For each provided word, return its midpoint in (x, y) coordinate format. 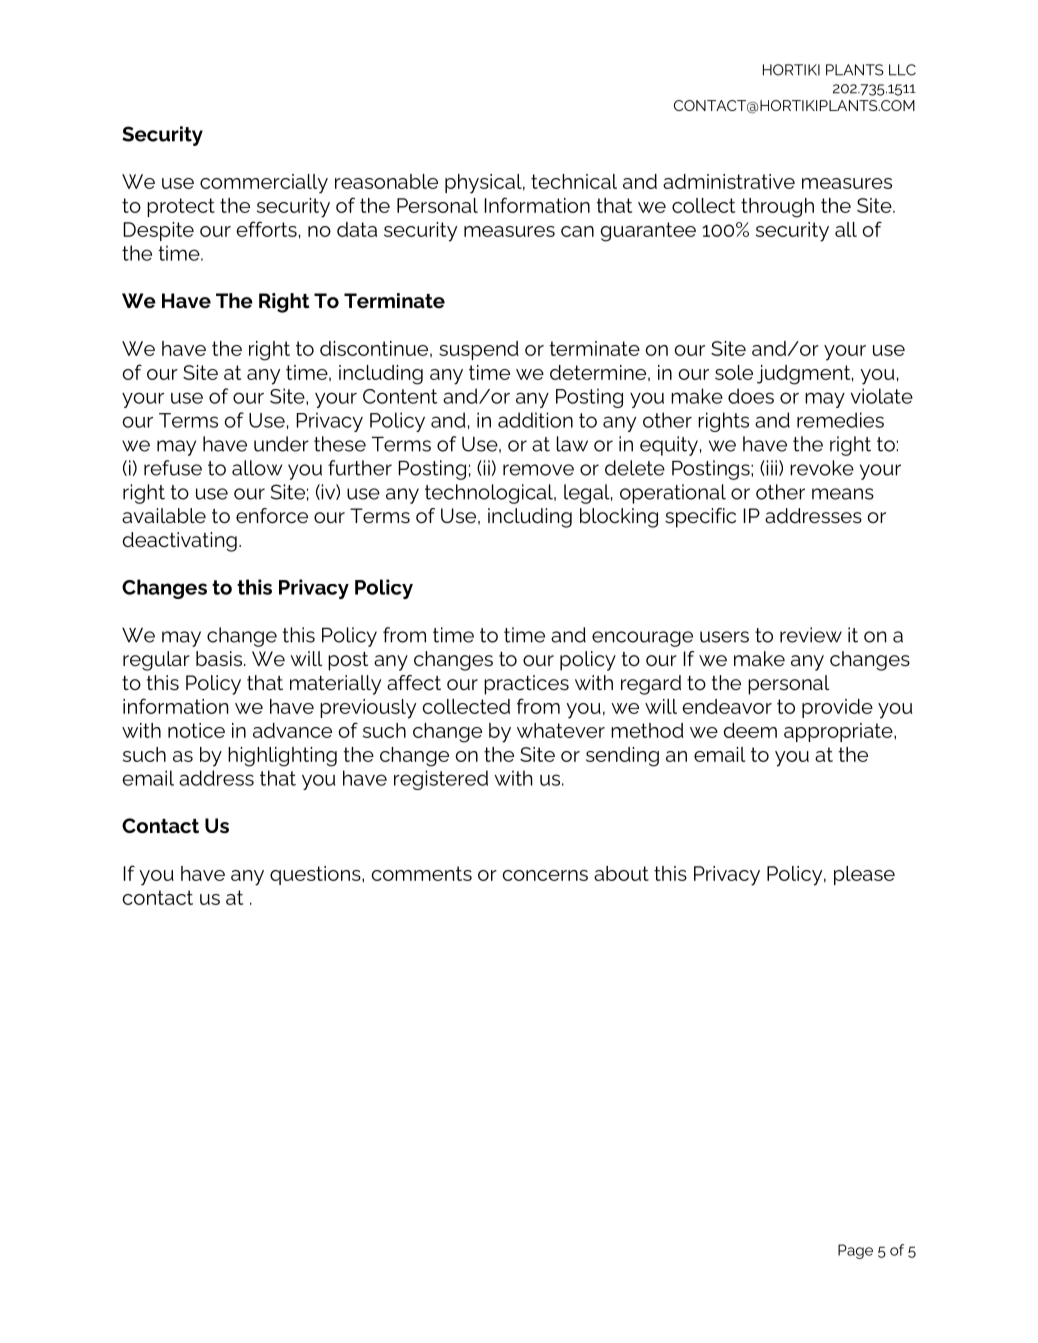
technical (574, 181)
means (843, 494)
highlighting (282, 757)
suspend (479, 350)
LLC (902, 70)
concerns (545, 875)
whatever (561, 730)
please (864, 875)
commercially (264, 184)
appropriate (839, 732)
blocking (619, 518)
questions (316, 875)
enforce (272, 516)
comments (421, 873)
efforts (266, 229)
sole (734, 372)
